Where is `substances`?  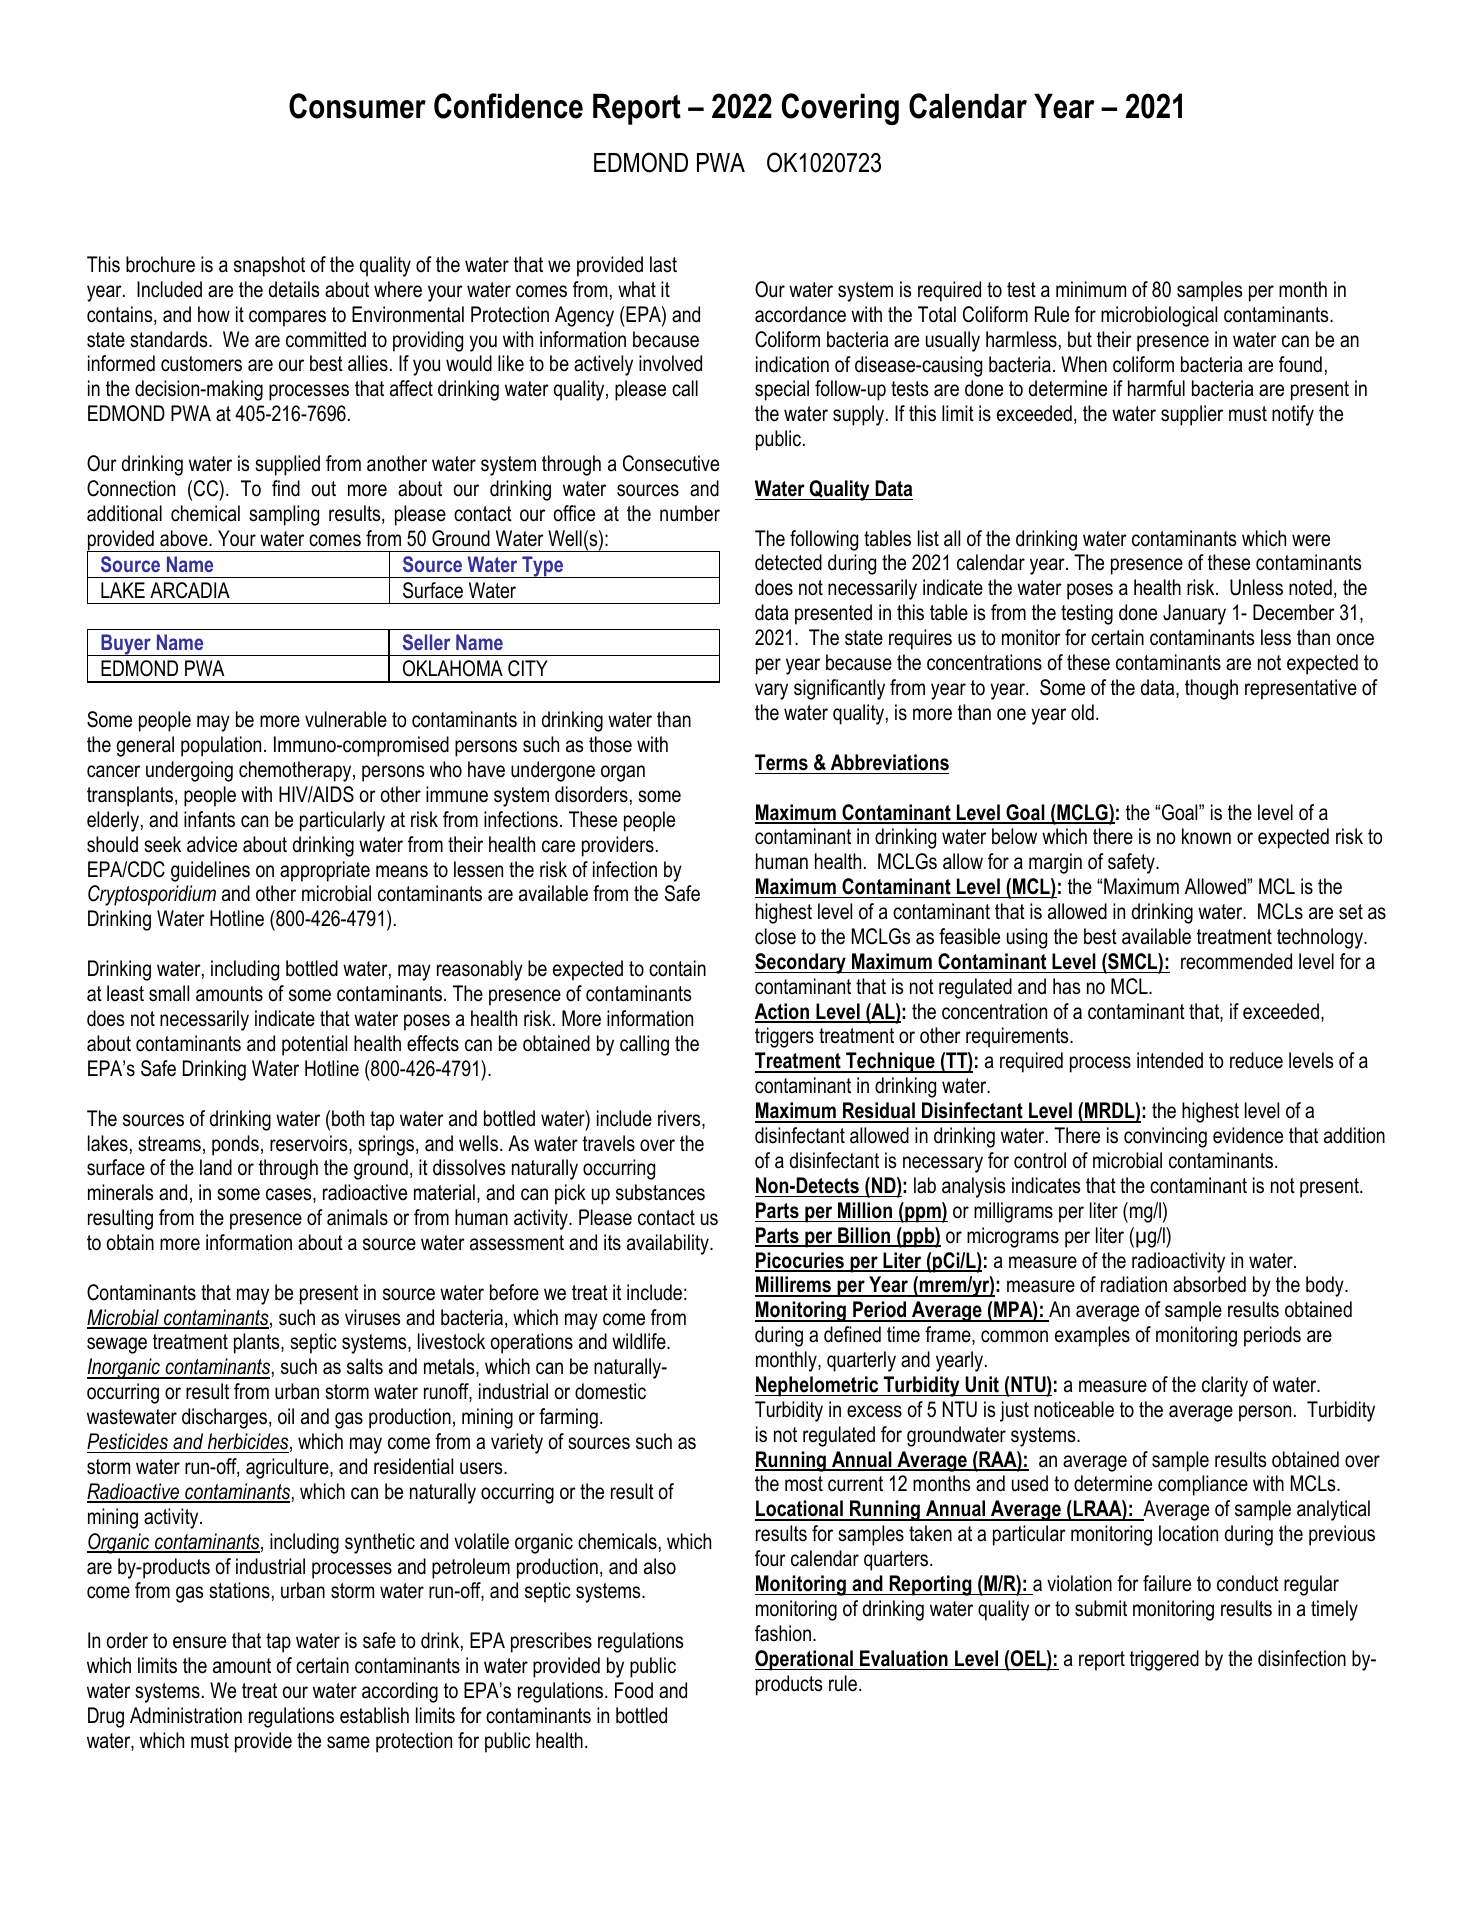 substances is located at coordinates (660, 1192).
